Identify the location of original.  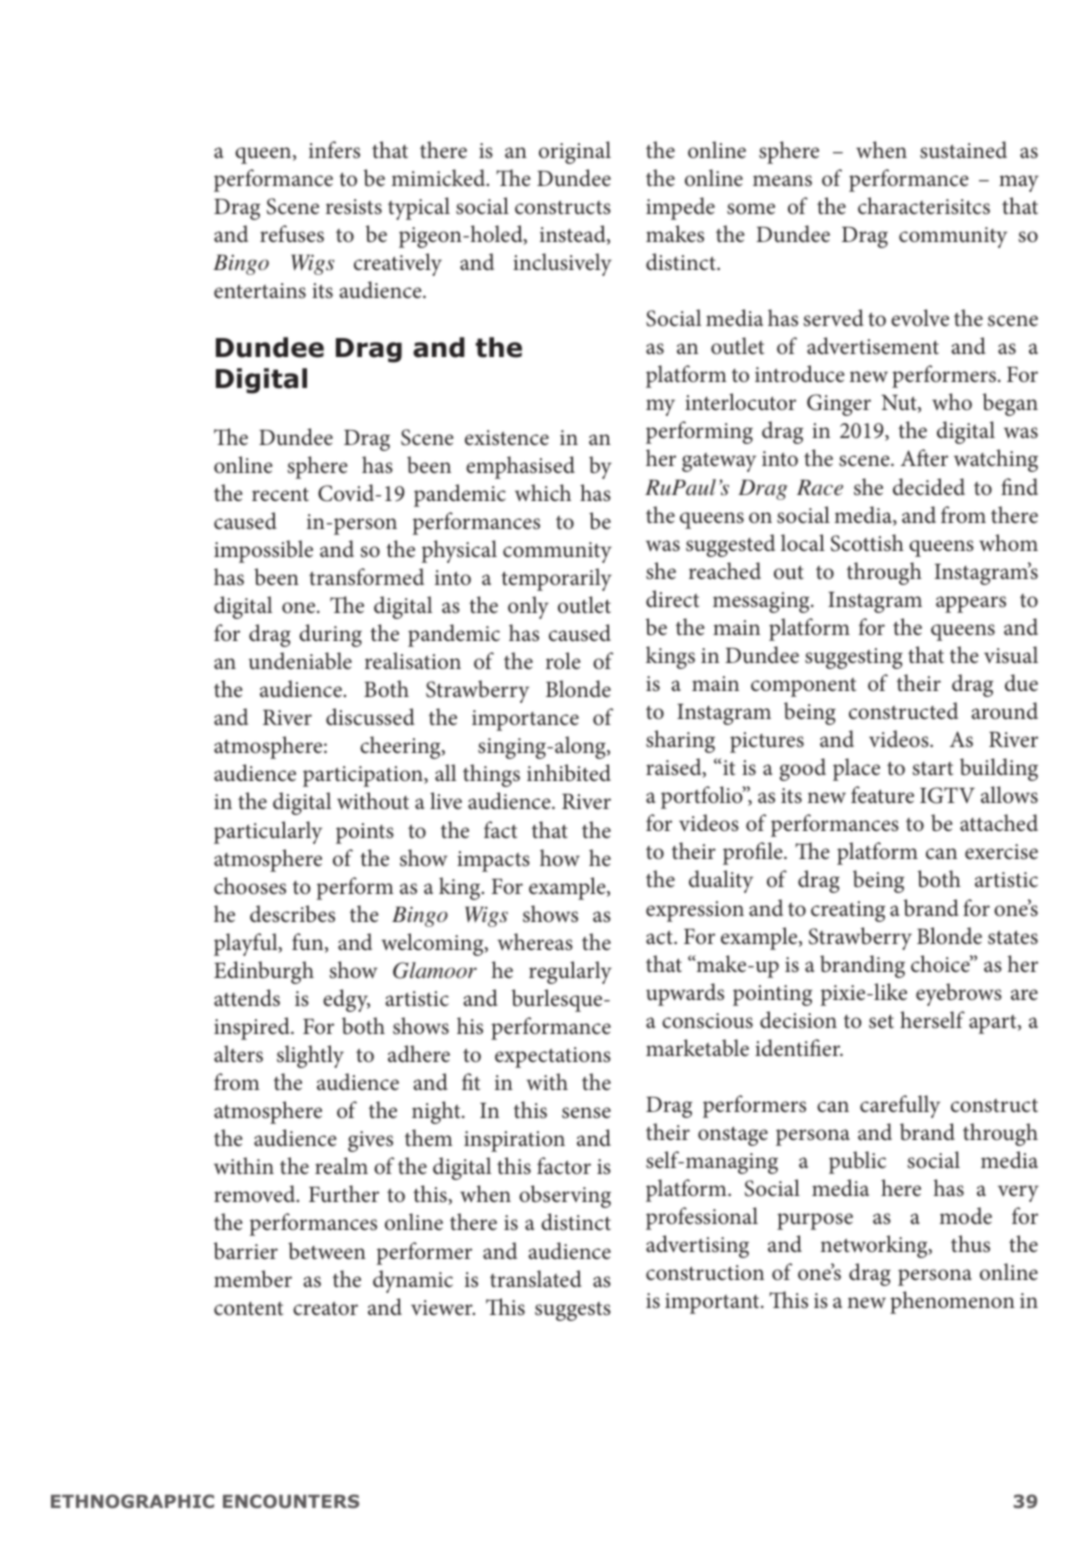
(575, 152).
